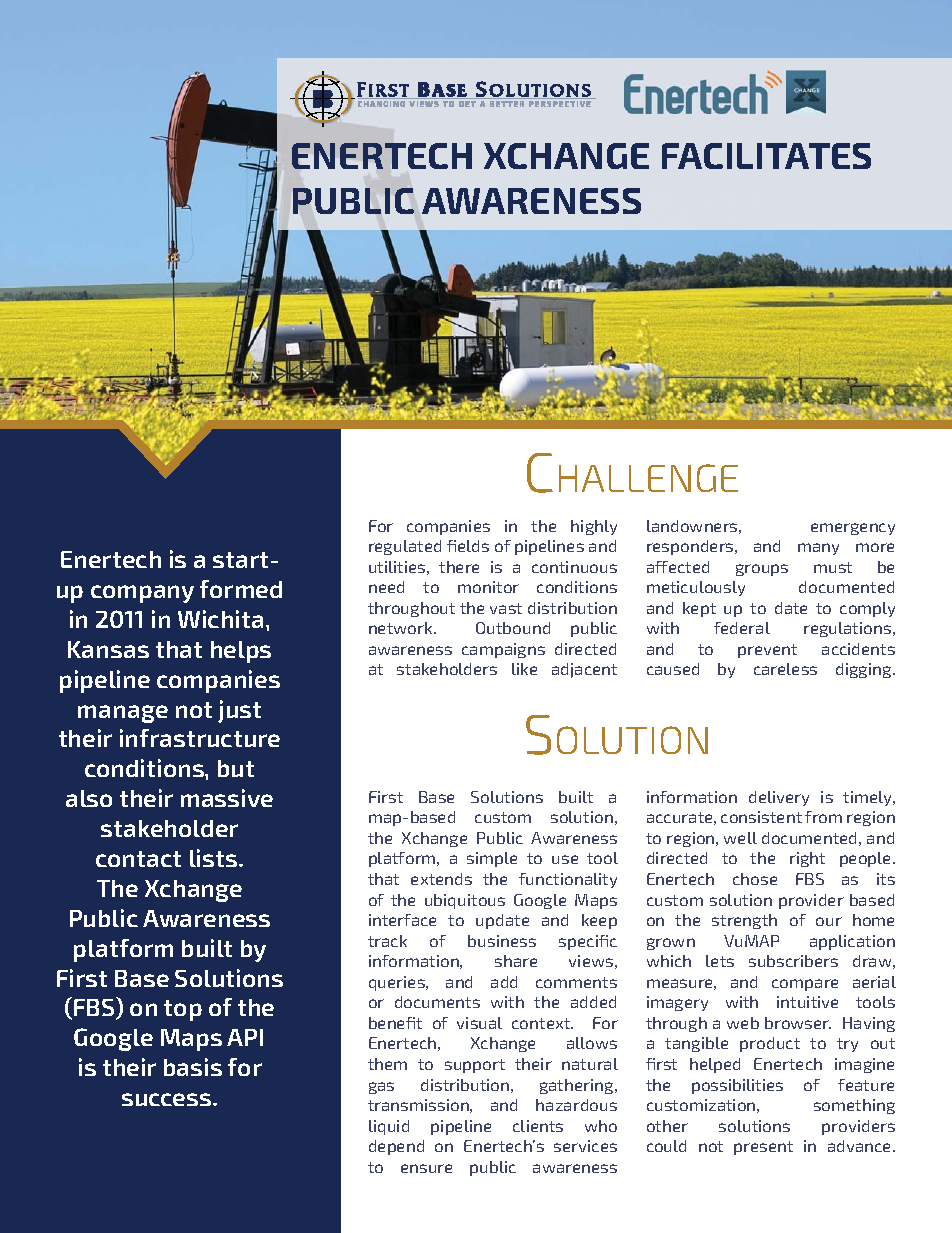 The image size is (952, 1233). I want to click on present, so click(763, 1148).
